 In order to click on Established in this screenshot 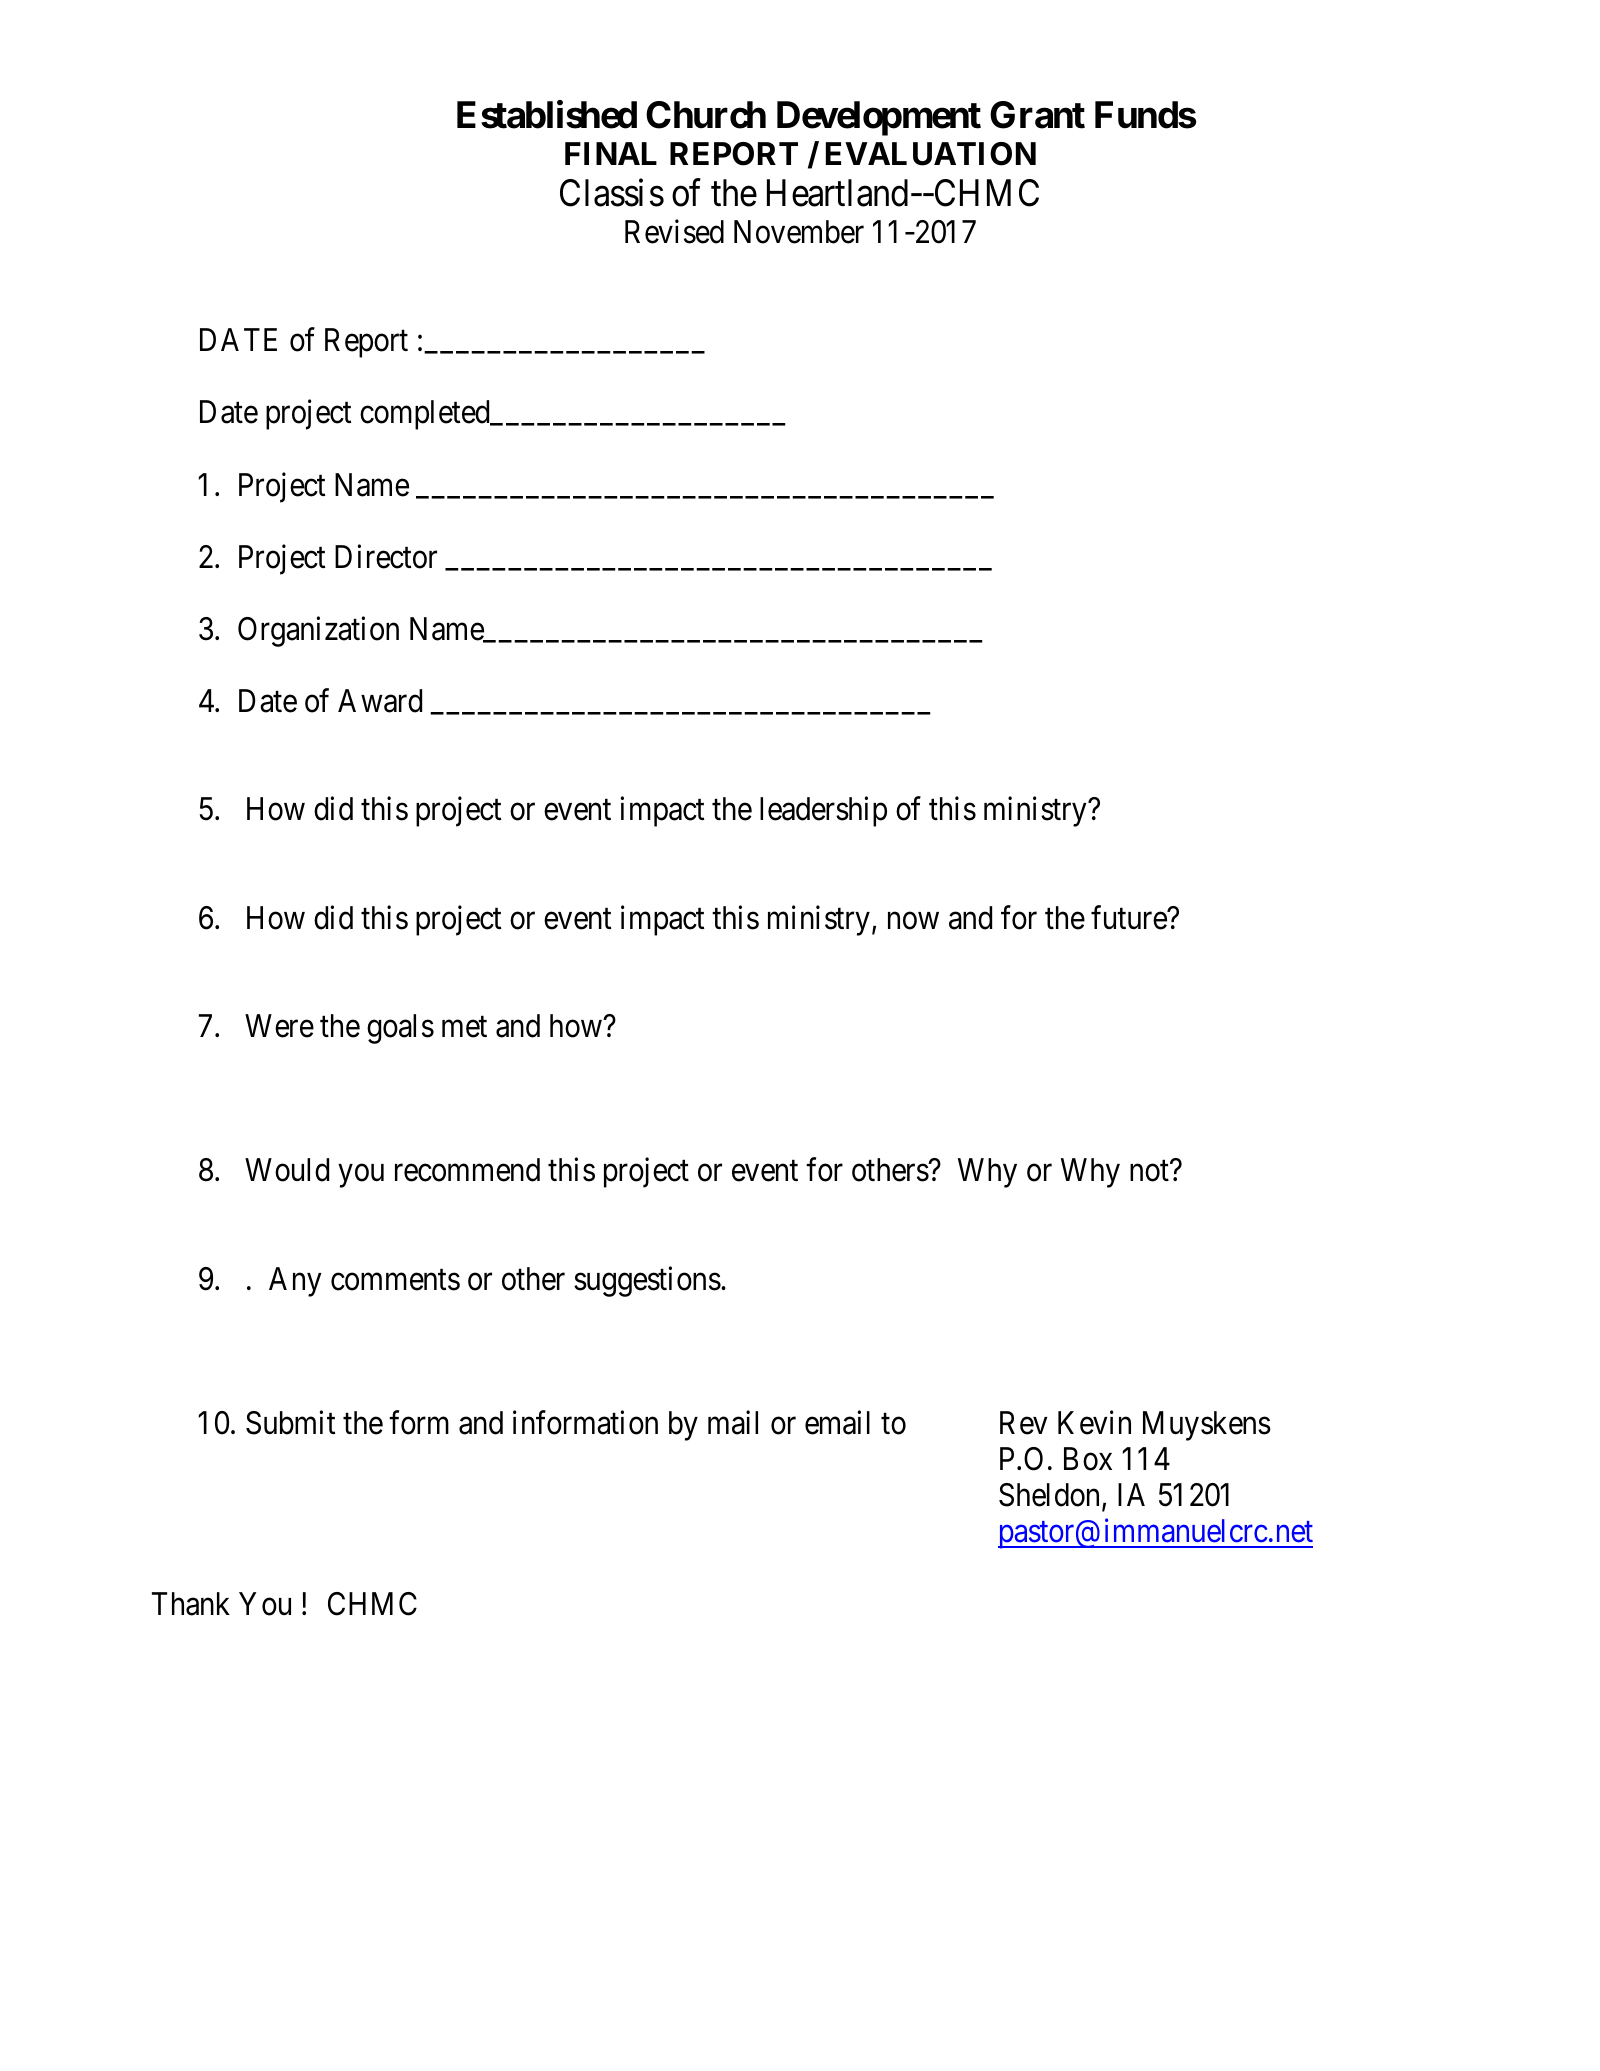, I will do `click(547, 115)`.
